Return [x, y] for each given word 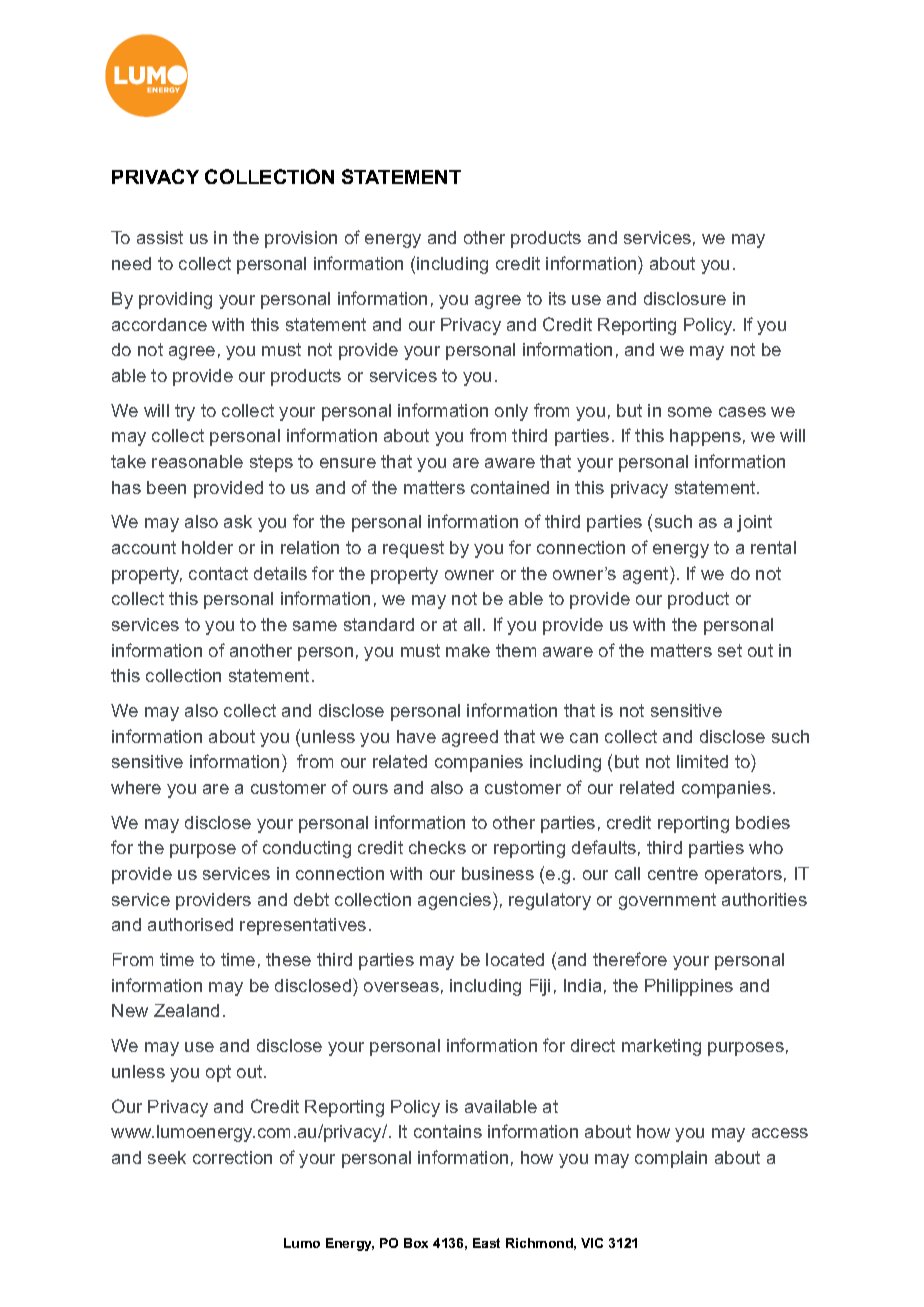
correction [232, 1157]
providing [175, 300]
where [136, 787]
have [416, 736]
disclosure [685, 298]
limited [702, 761]
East [486, 1243]
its [557, 298]
